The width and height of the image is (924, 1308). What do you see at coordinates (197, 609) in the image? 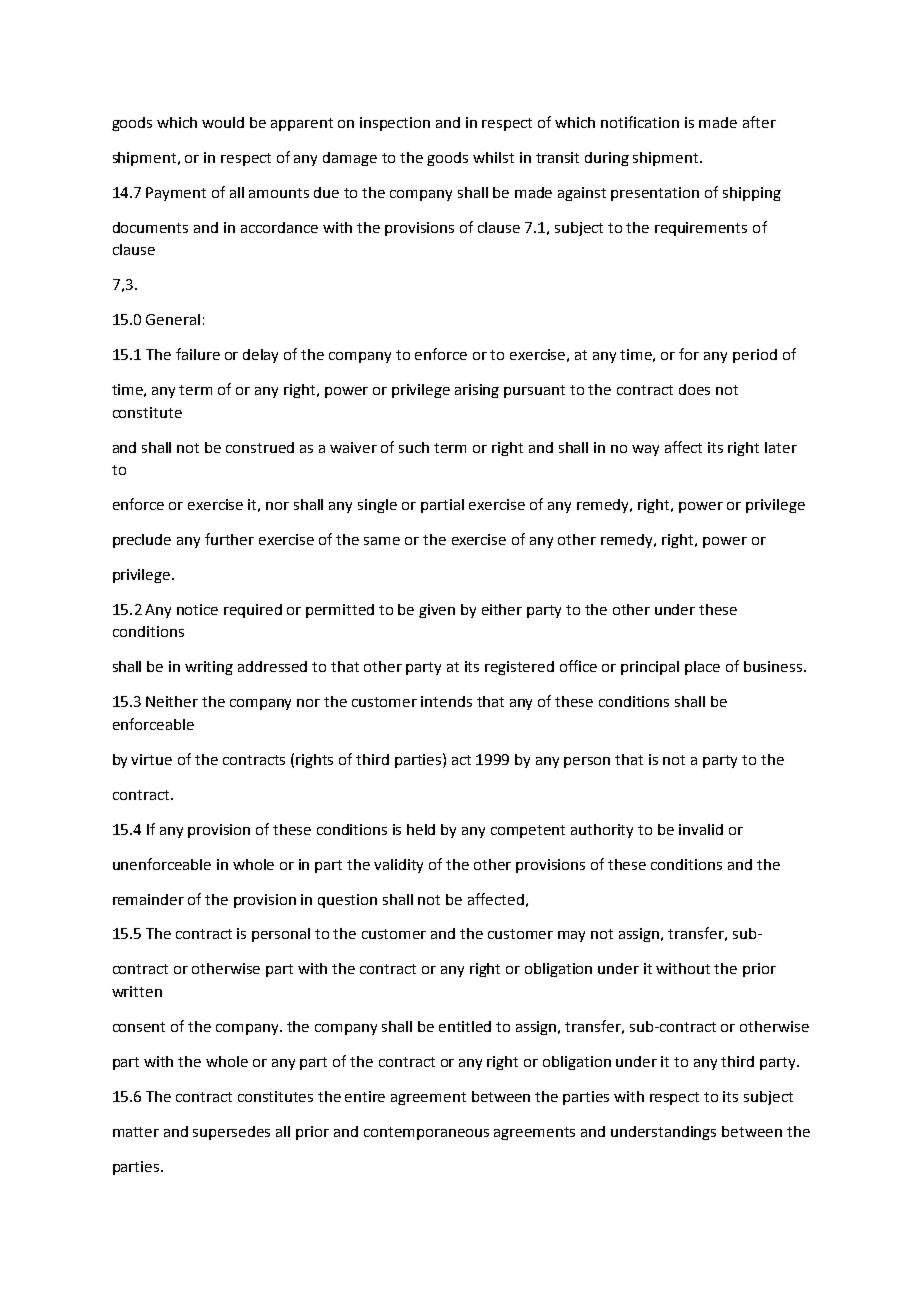
I see `notice` at bounding box center [197, 609].
